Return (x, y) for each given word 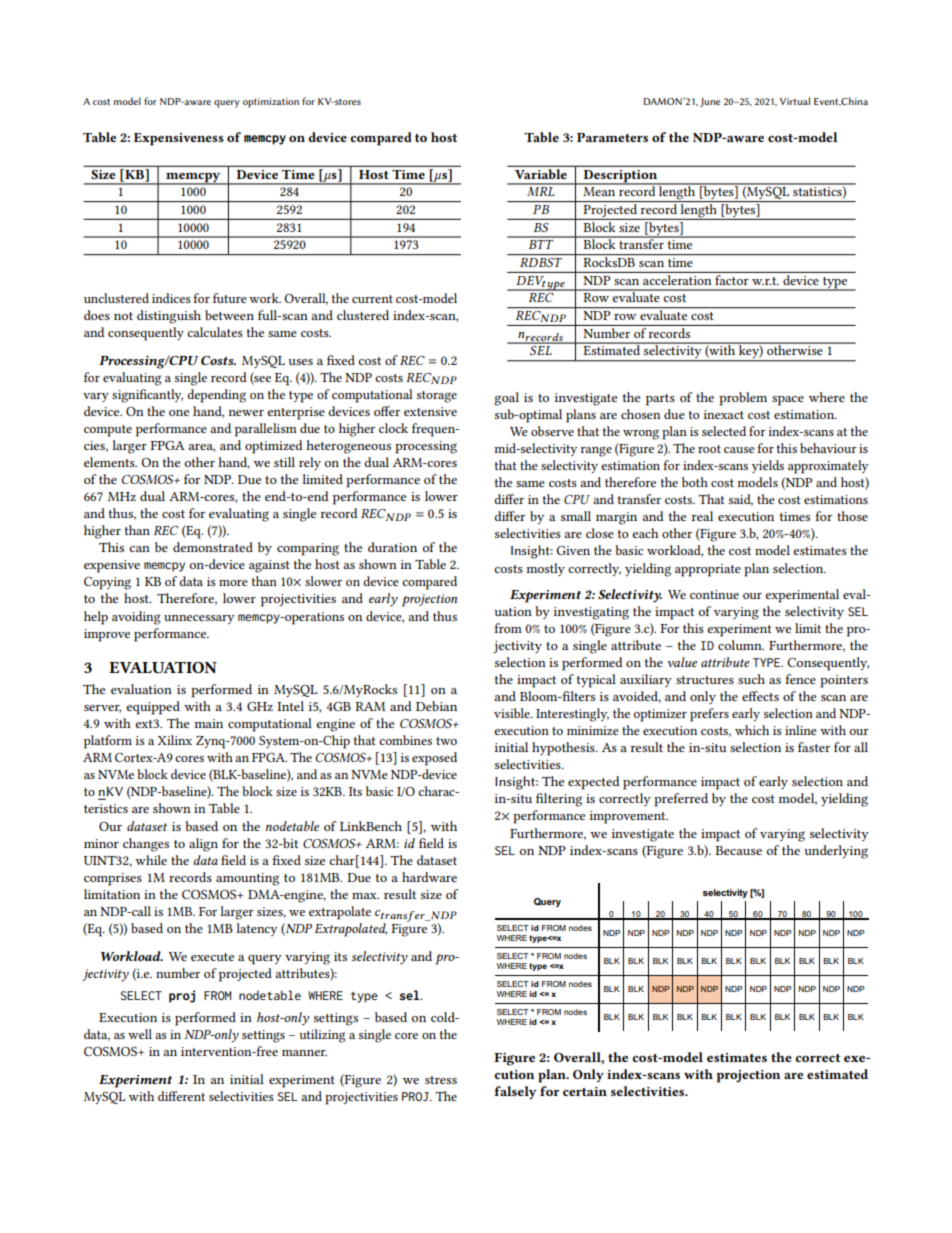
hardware (429, 877)
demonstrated (213, 547)
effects (760, 696)
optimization (271, 103)
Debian (436, 706)
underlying (836, 852)
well (140, 1034)
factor (732, 278)
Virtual (795, 101)
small (576, 516)
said (741, 500)
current (372, 299)
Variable (541, 172)
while (151, 860)
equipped (153, 708)
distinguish (169, 317)
